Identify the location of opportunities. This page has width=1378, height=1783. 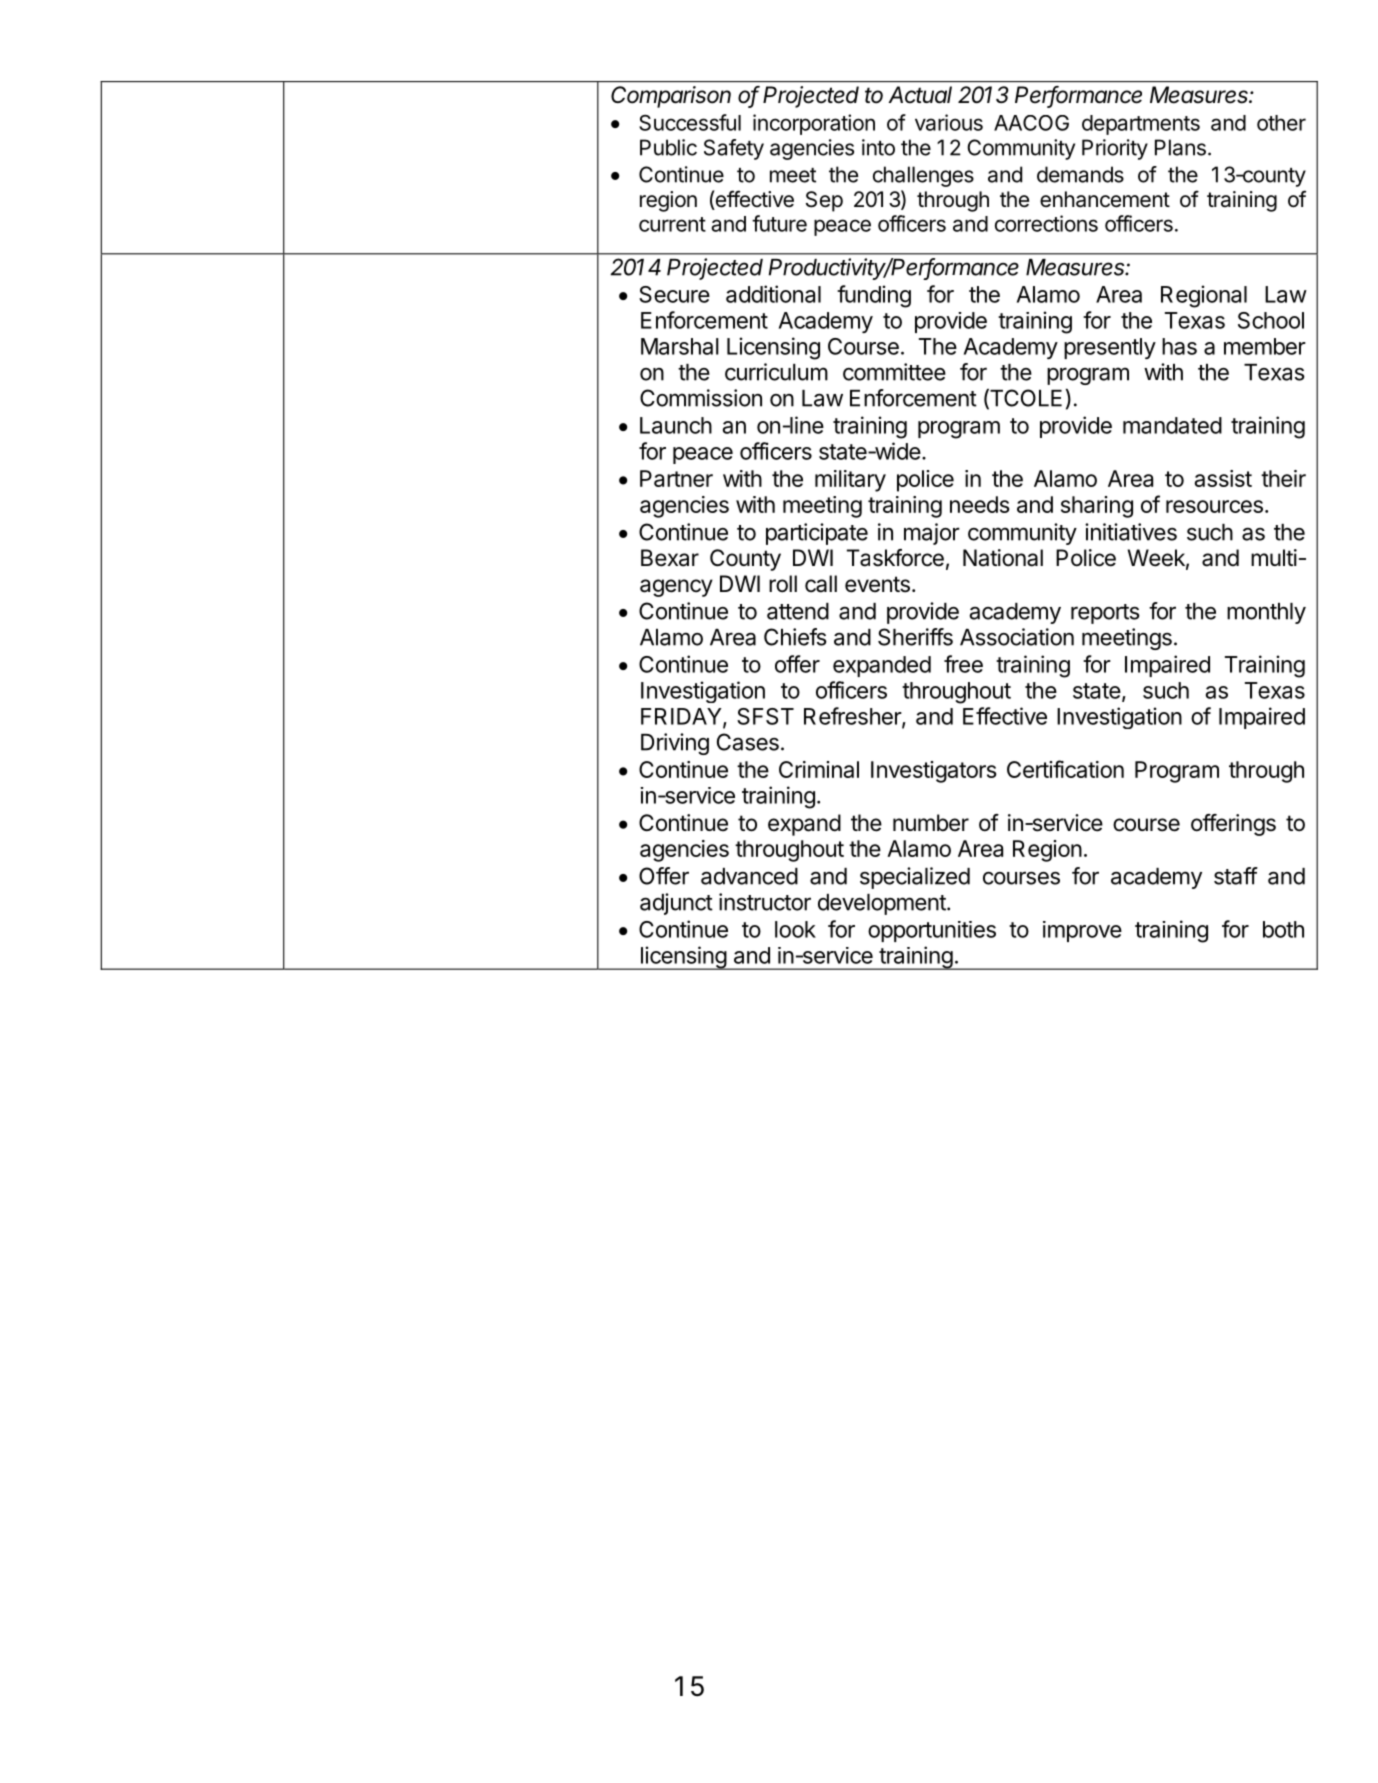
(932, 931).
